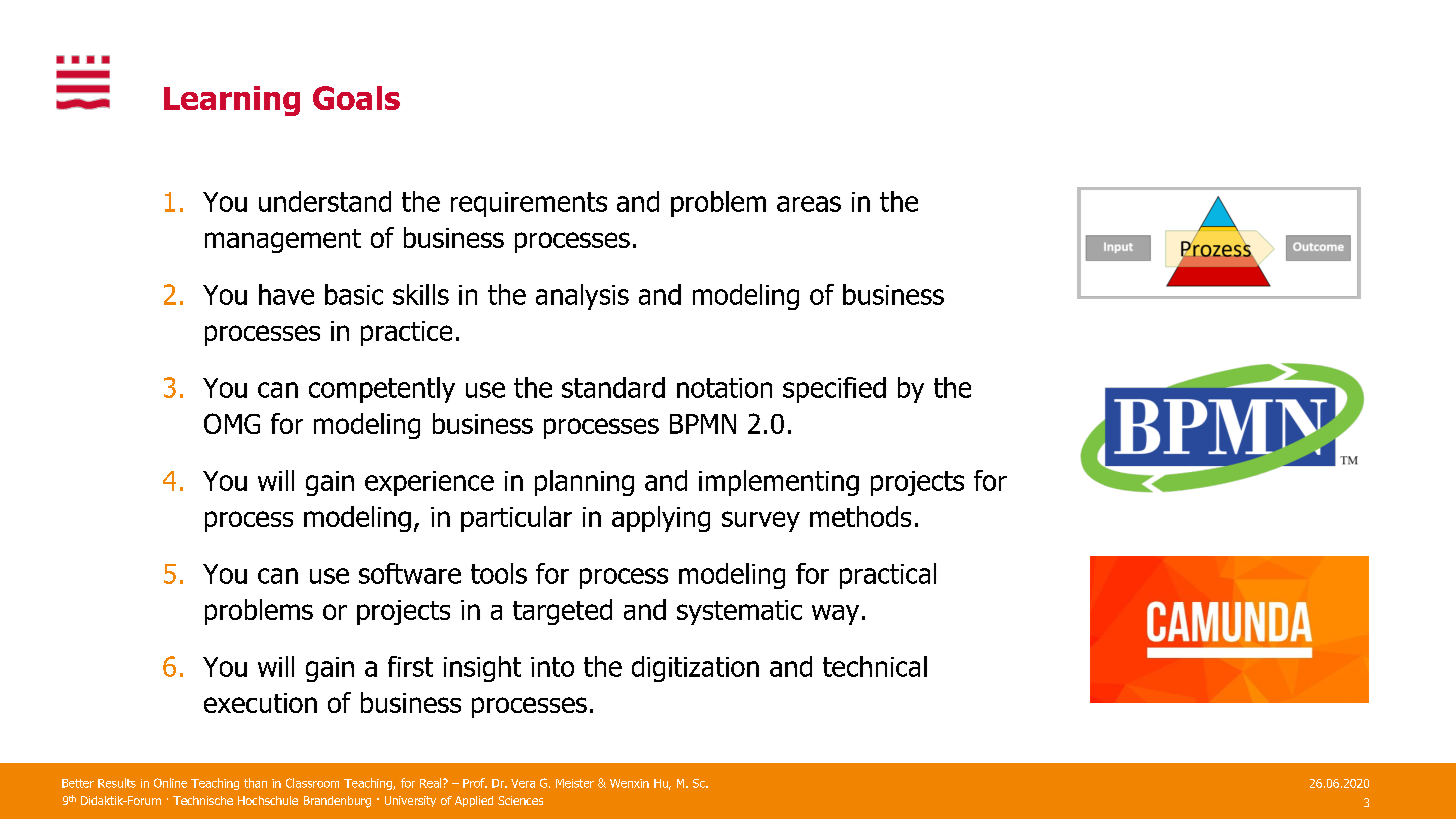 The width and height of the page is (1456, 819). What do you see at coordinates (170, 783) in the page?
I see `Online` at bounding box center [170, 783].
